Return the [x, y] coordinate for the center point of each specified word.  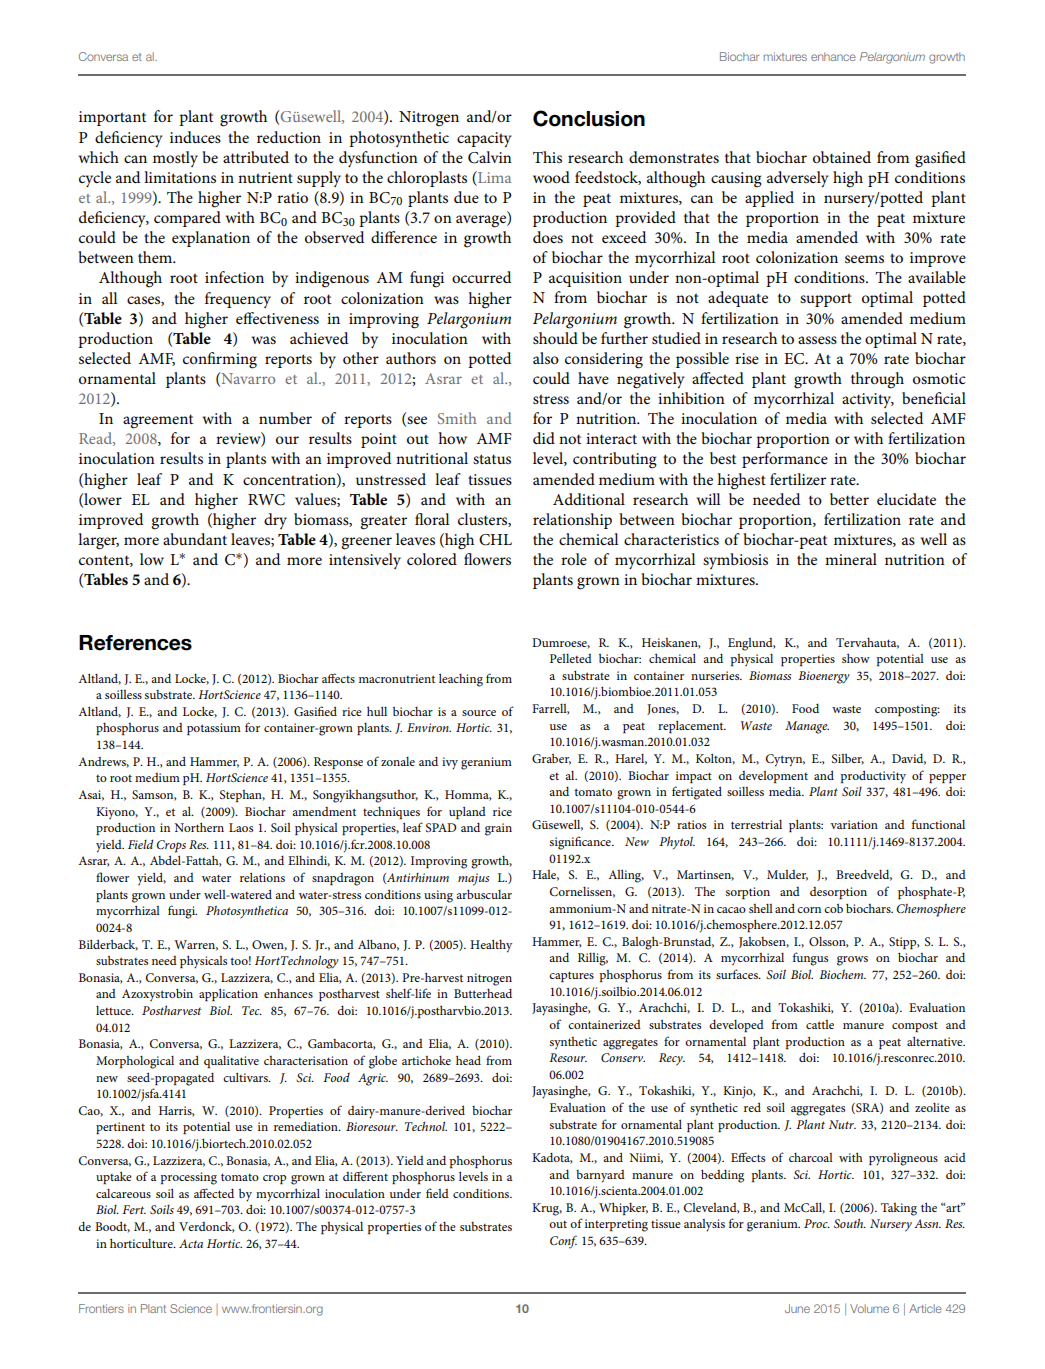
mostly [175, 159]
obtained [842, 157]
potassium [214, 729]
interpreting [616, 1225]
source [479, 713]
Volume [869, 1308]
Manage [807, 727]
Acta [191, 1243]
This [547, 157]
